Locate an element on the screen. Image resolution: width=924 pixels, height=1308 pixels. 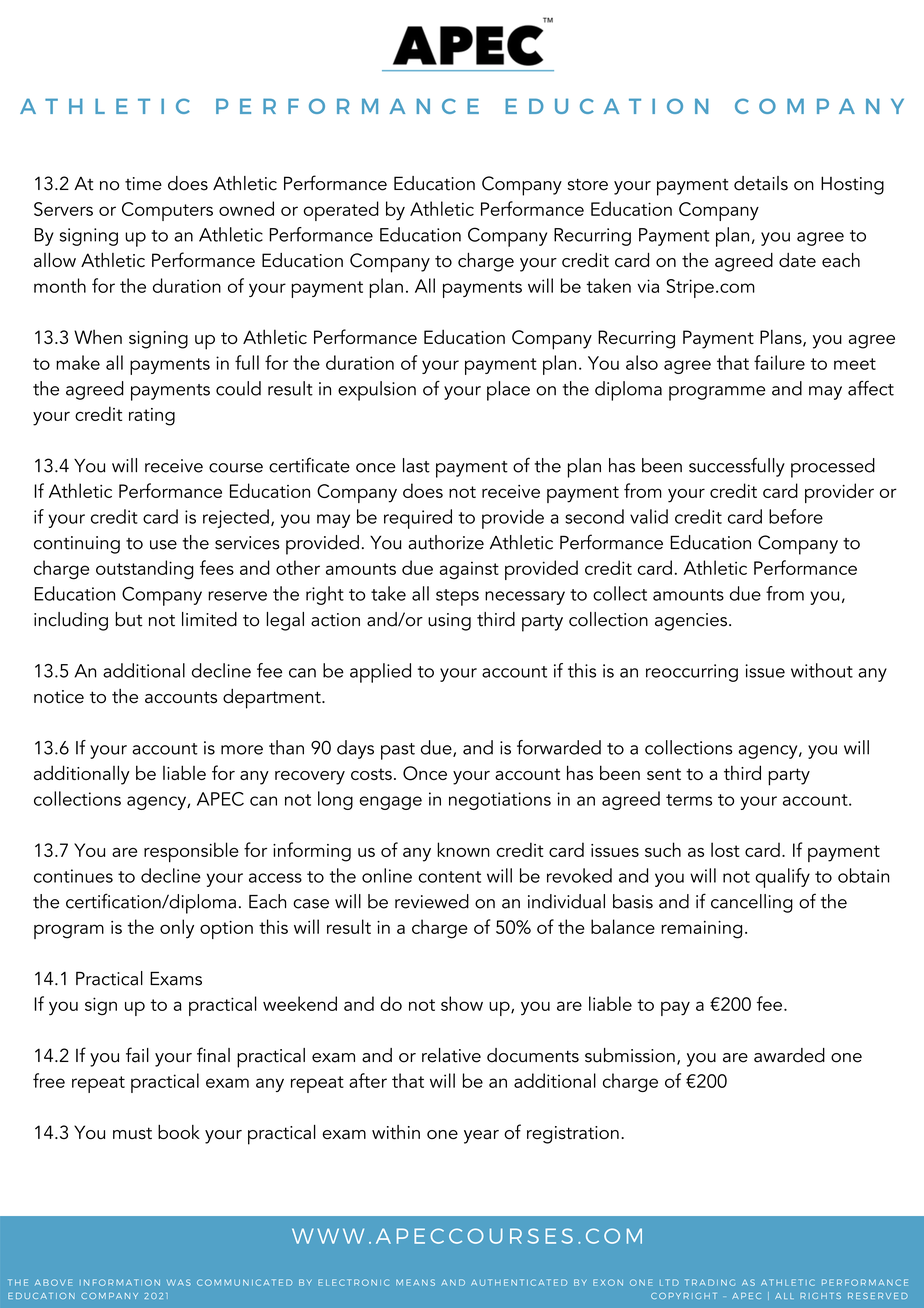
details is located at coordinates (761, 183).
